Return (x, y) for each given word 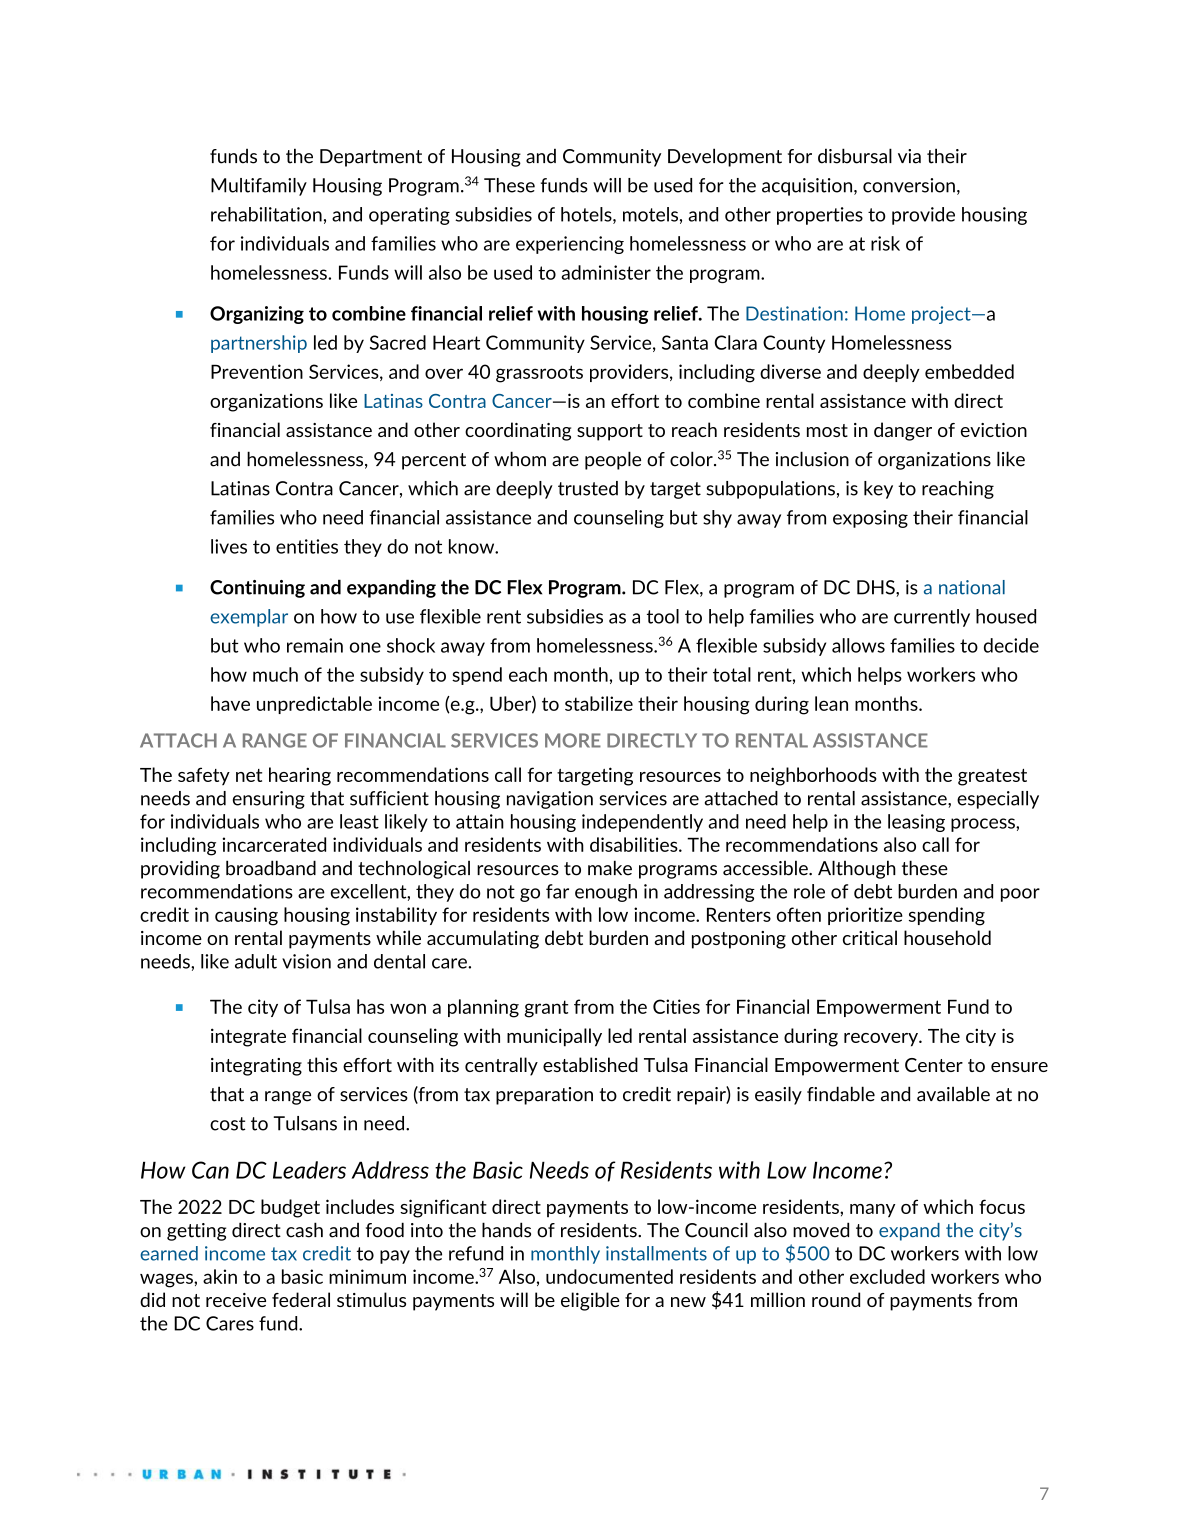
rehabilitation (266, 214)
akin (220, 1276)
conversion (909, 185)
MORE (573, 740)
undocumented (609, 1276)
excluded (887, 1276)
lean (831, 703)
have (230, 703)
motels (650, 214)
